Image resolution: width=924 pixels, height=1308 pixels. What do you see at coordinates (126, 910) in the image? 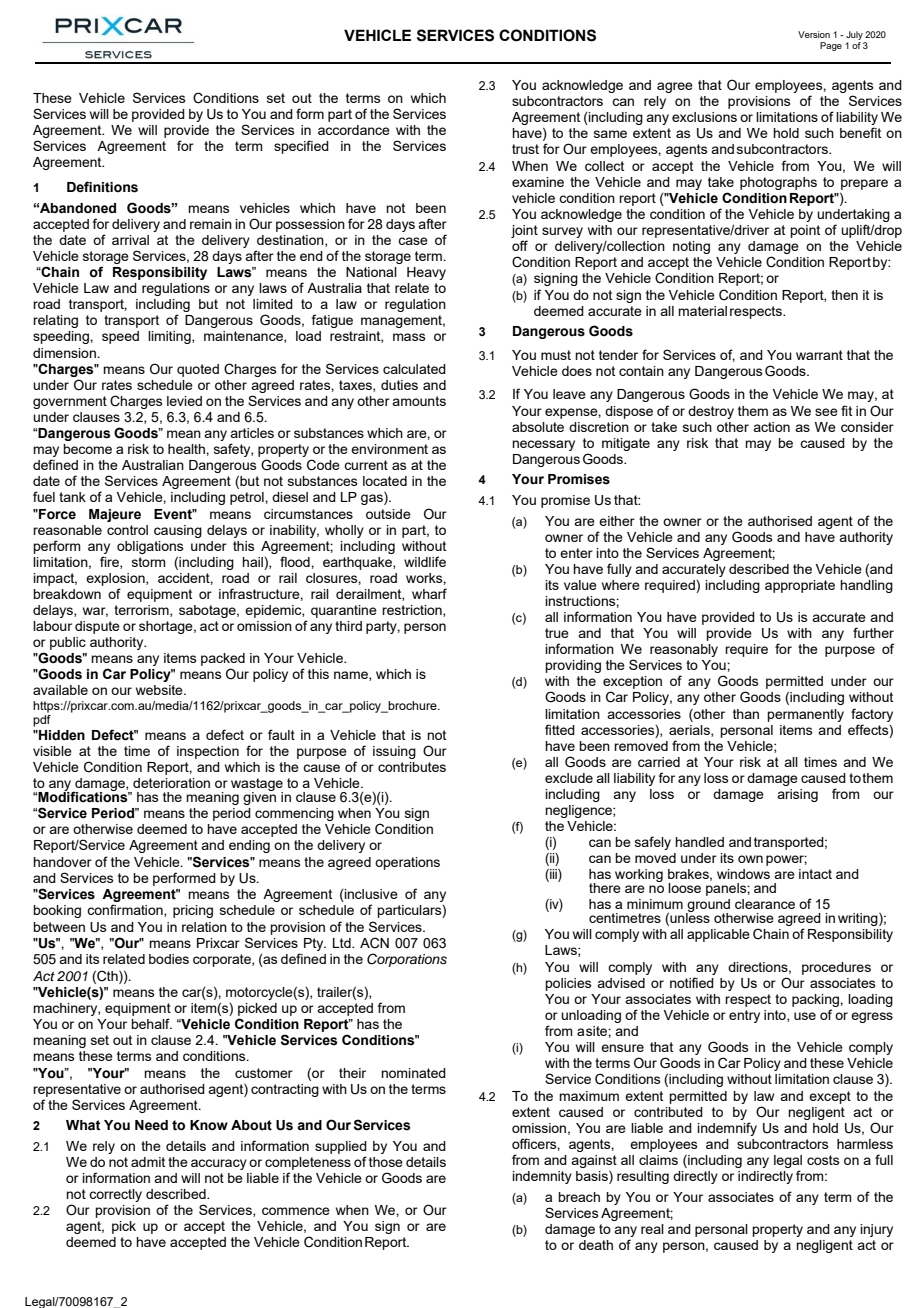
I see `confirmation` at bounding box center [126, 910].
